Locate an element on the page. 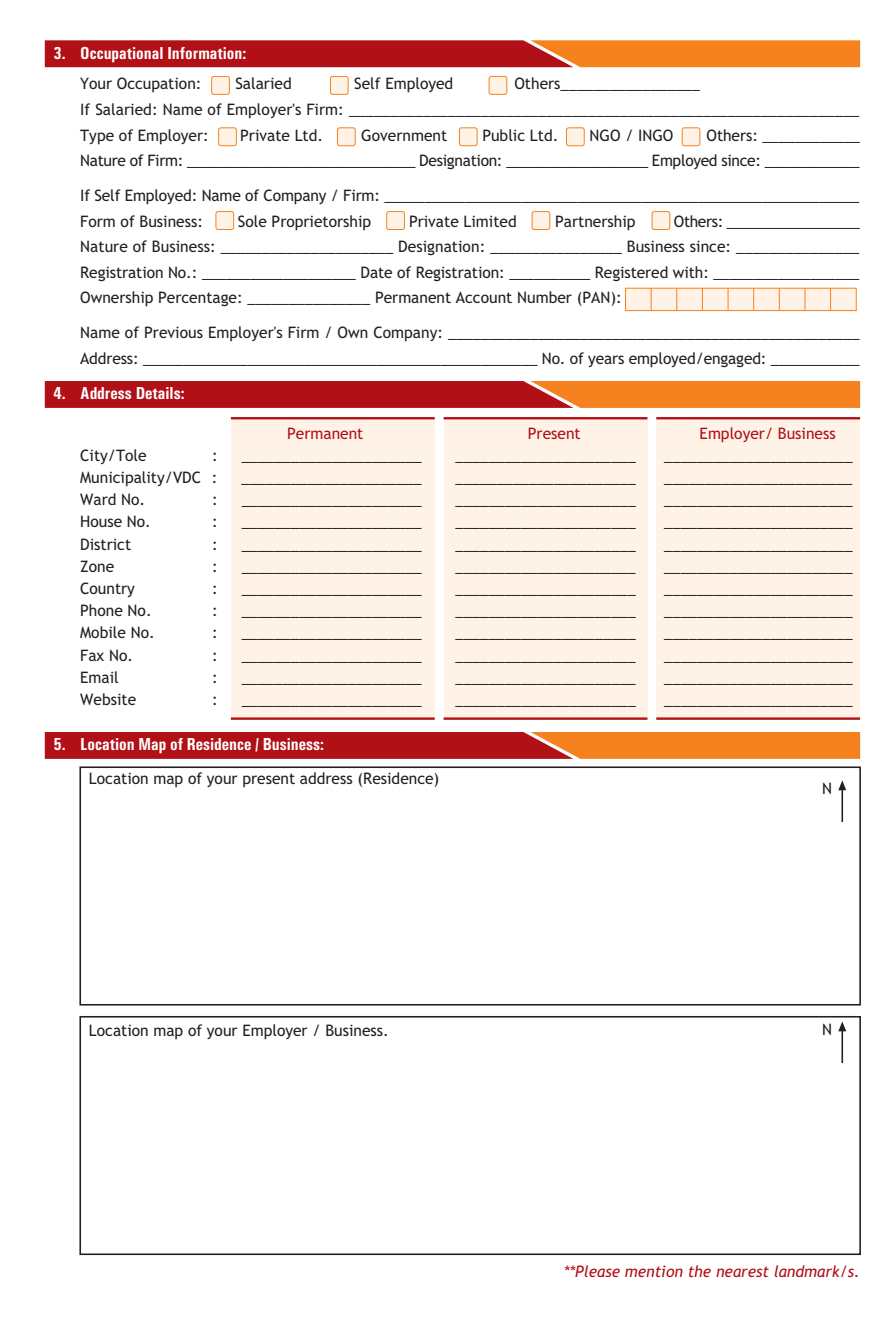 Image resolution: width=896 pixels, height=1322 pixels. mention is located at coordinates (654, 1271).
